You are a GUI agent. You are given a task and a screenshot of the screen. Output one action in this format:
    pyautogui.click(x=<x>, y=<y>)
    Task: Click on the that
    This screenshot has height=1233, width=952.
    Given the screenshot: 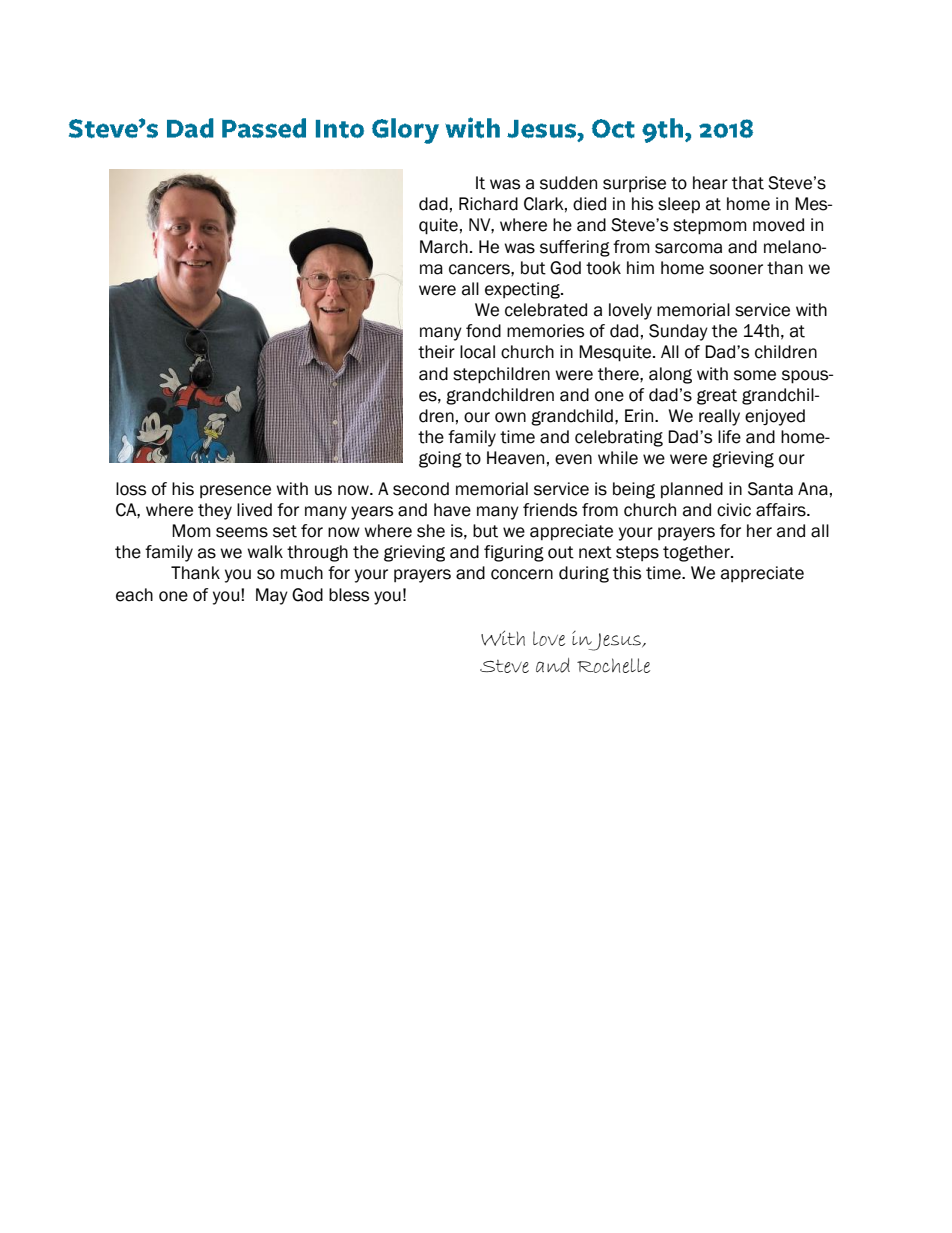 What is the action you would take?
    pyautogui.click(x=748, y=183)
